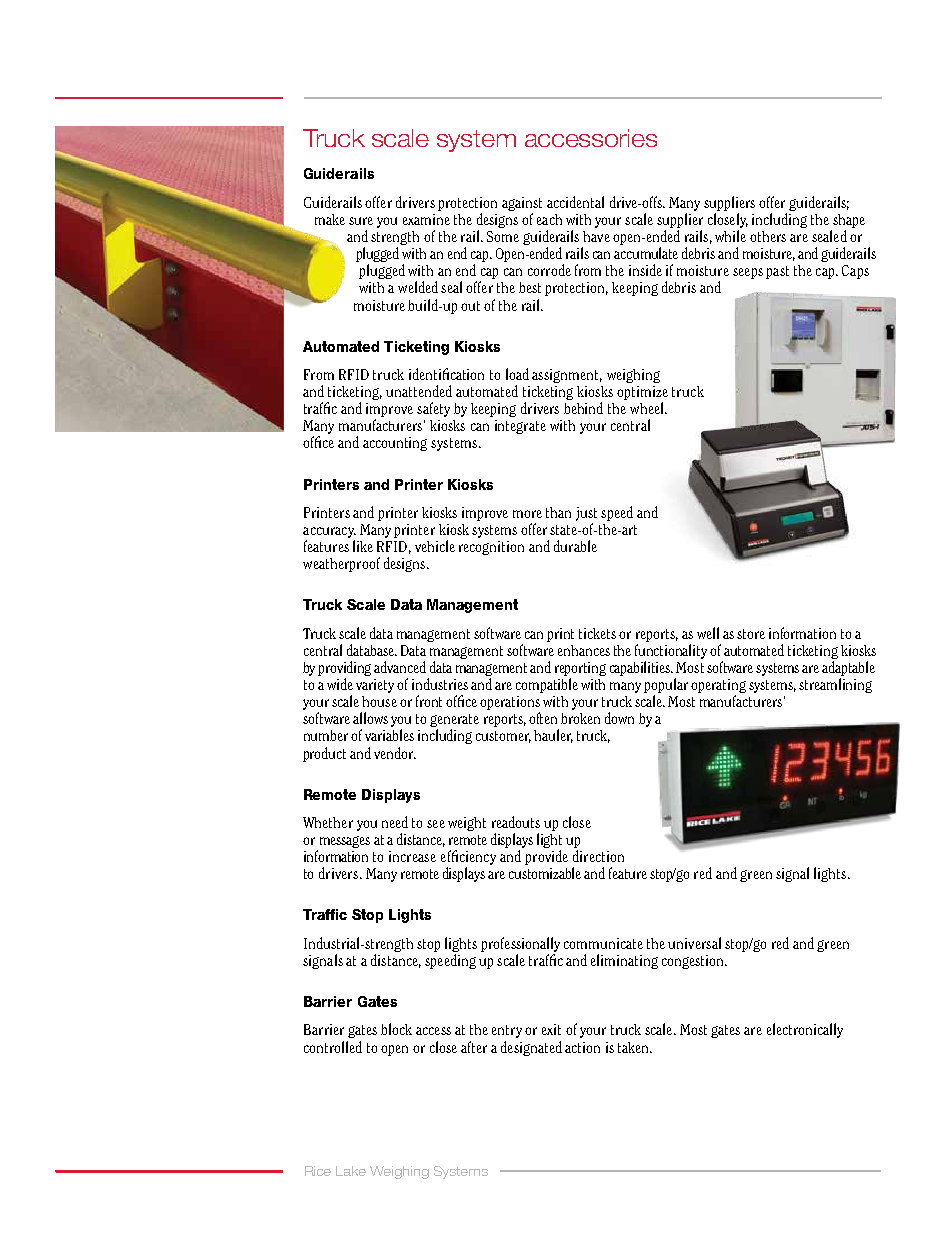 Image resolution: width=952 pixels, height=1233 pixels. What do you see at coordinates (580, 669) in the screenshot?
I see `reporting` at bounding box center [580, 669].
